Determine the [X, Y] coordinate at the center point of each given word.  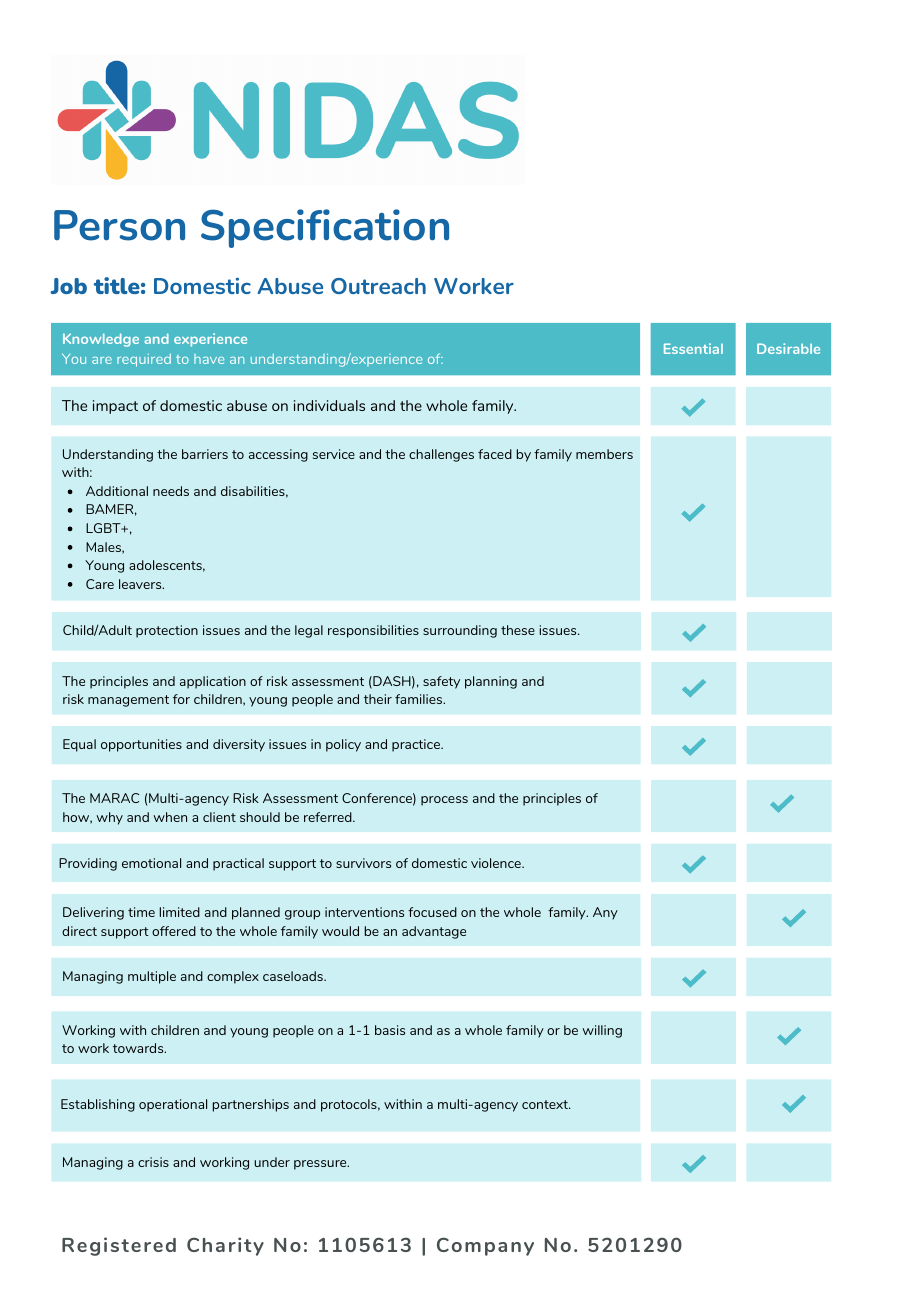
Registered [119, 1246]
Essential [693, 348]
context [546, 1104]
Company [485, 1246]
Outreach [378, 286]
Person [119, 225]
